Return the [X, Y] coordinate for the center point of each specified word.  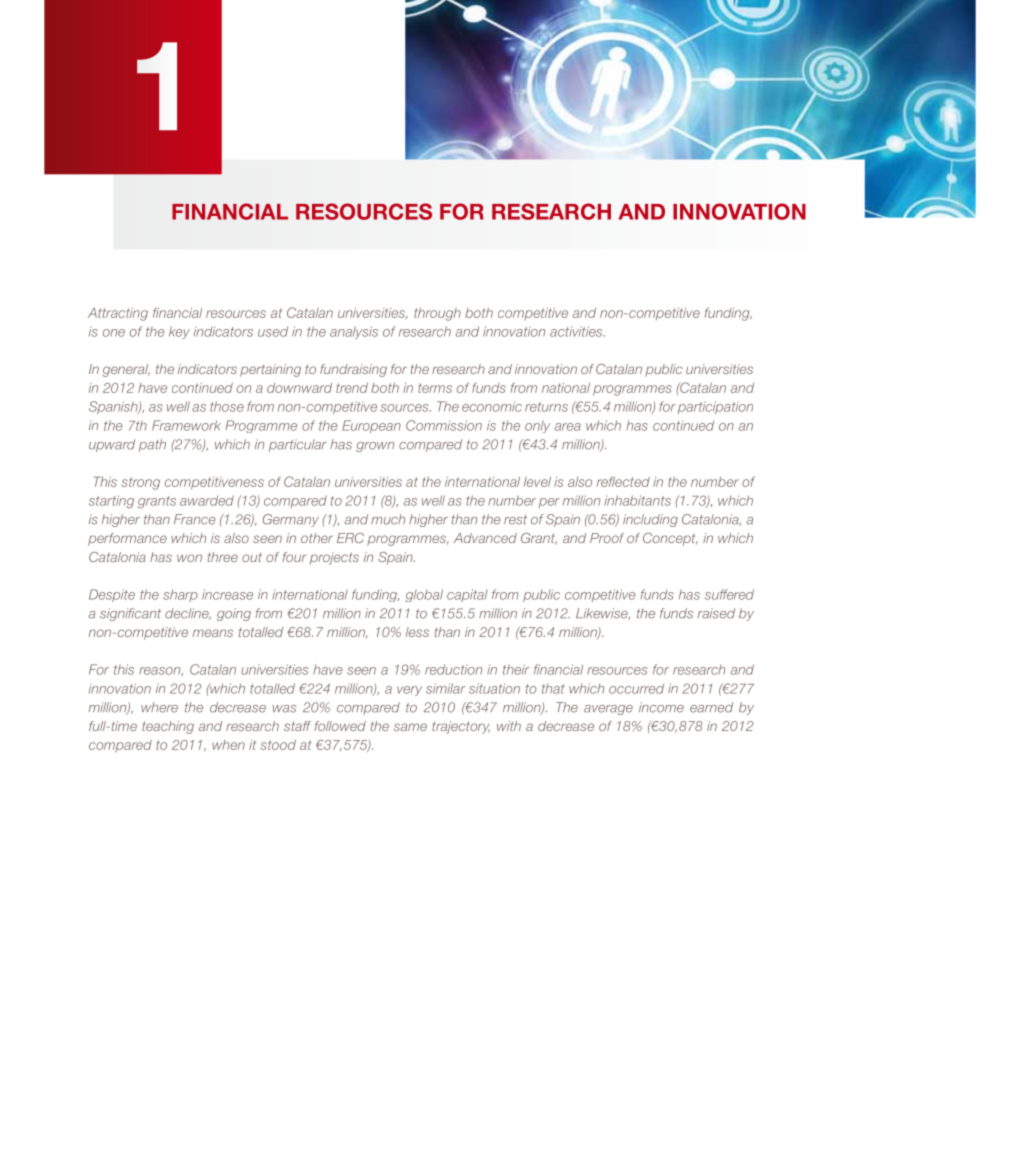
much [388, 519]
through [437, 314]
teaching [168, 727]
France [195, 519]
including [650, 520]
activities [577, 331]
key [179, 332]
